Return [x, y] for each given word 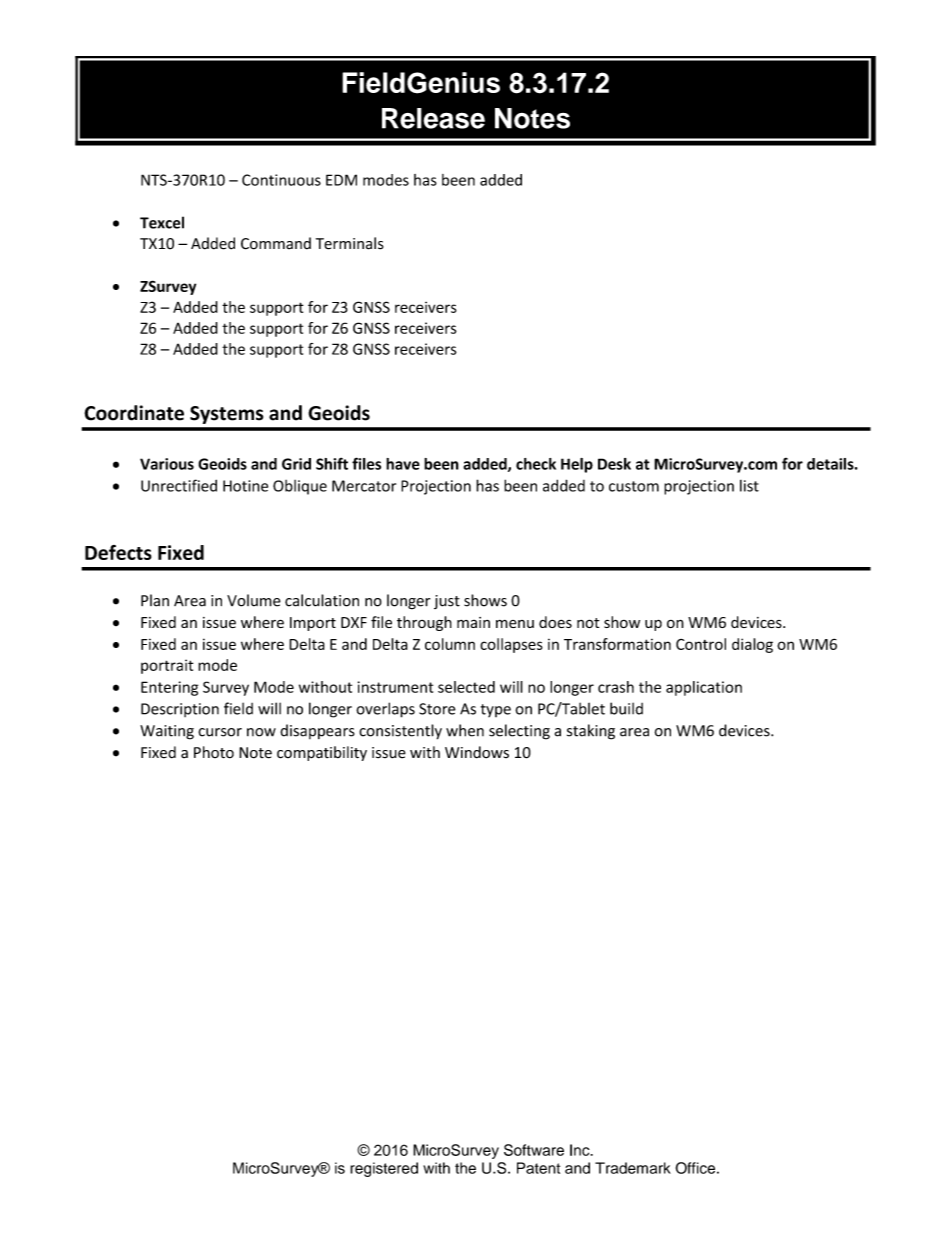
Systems [226, 415]
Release [433, 118]
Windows [477, 752]
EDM [341, 180]
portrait [167, 666]
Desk [614, 464]
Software [534, 1150]
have [403, 464]
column [450, 644]
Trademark [633, 1168]
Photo [214, 752]
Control [701, 644]
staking [591, 732]
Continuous [281, 180]
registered [384, 1169]
